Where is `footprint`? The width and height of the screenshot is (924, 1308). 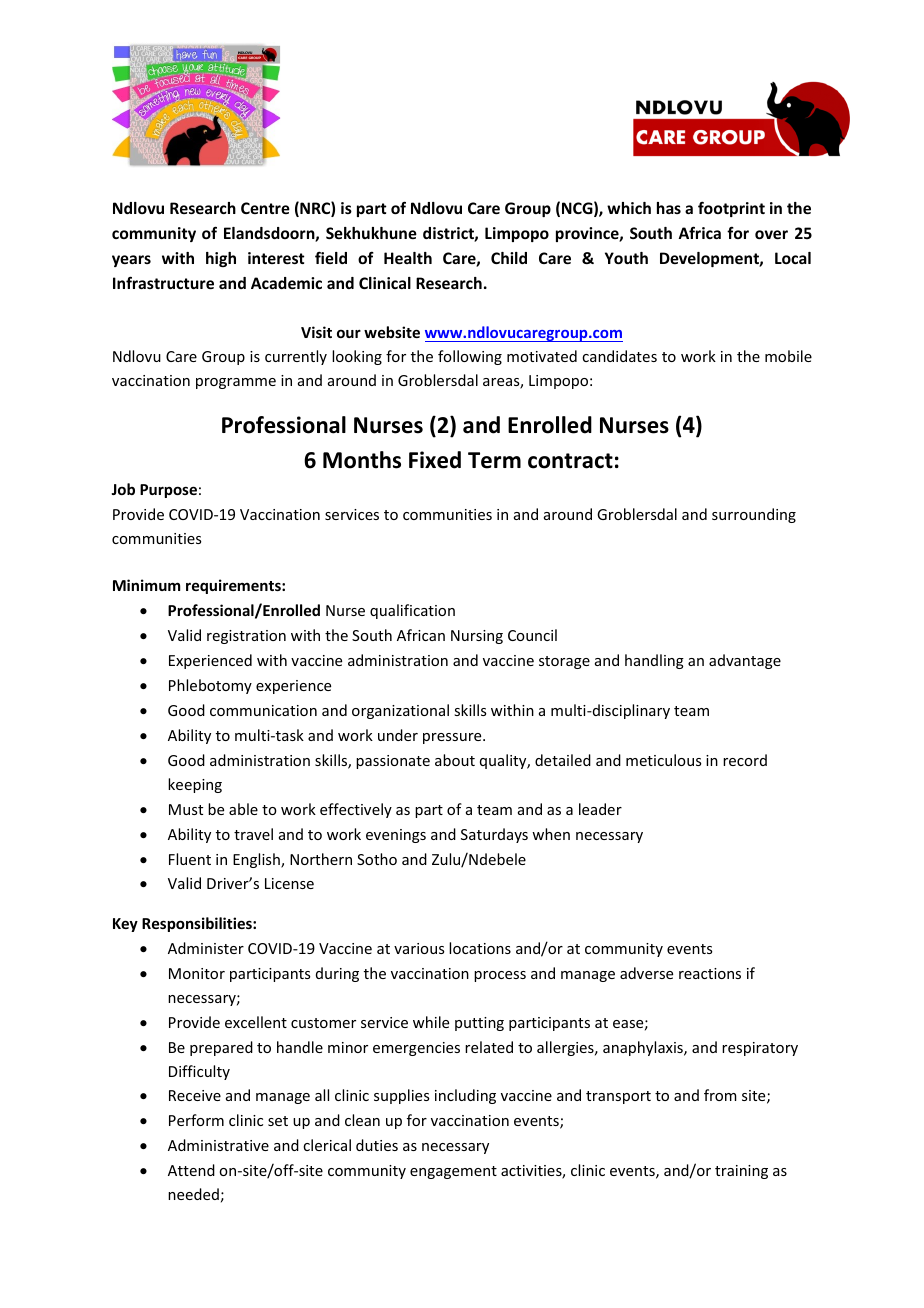
footprint is located at coordinates (731, 209).
